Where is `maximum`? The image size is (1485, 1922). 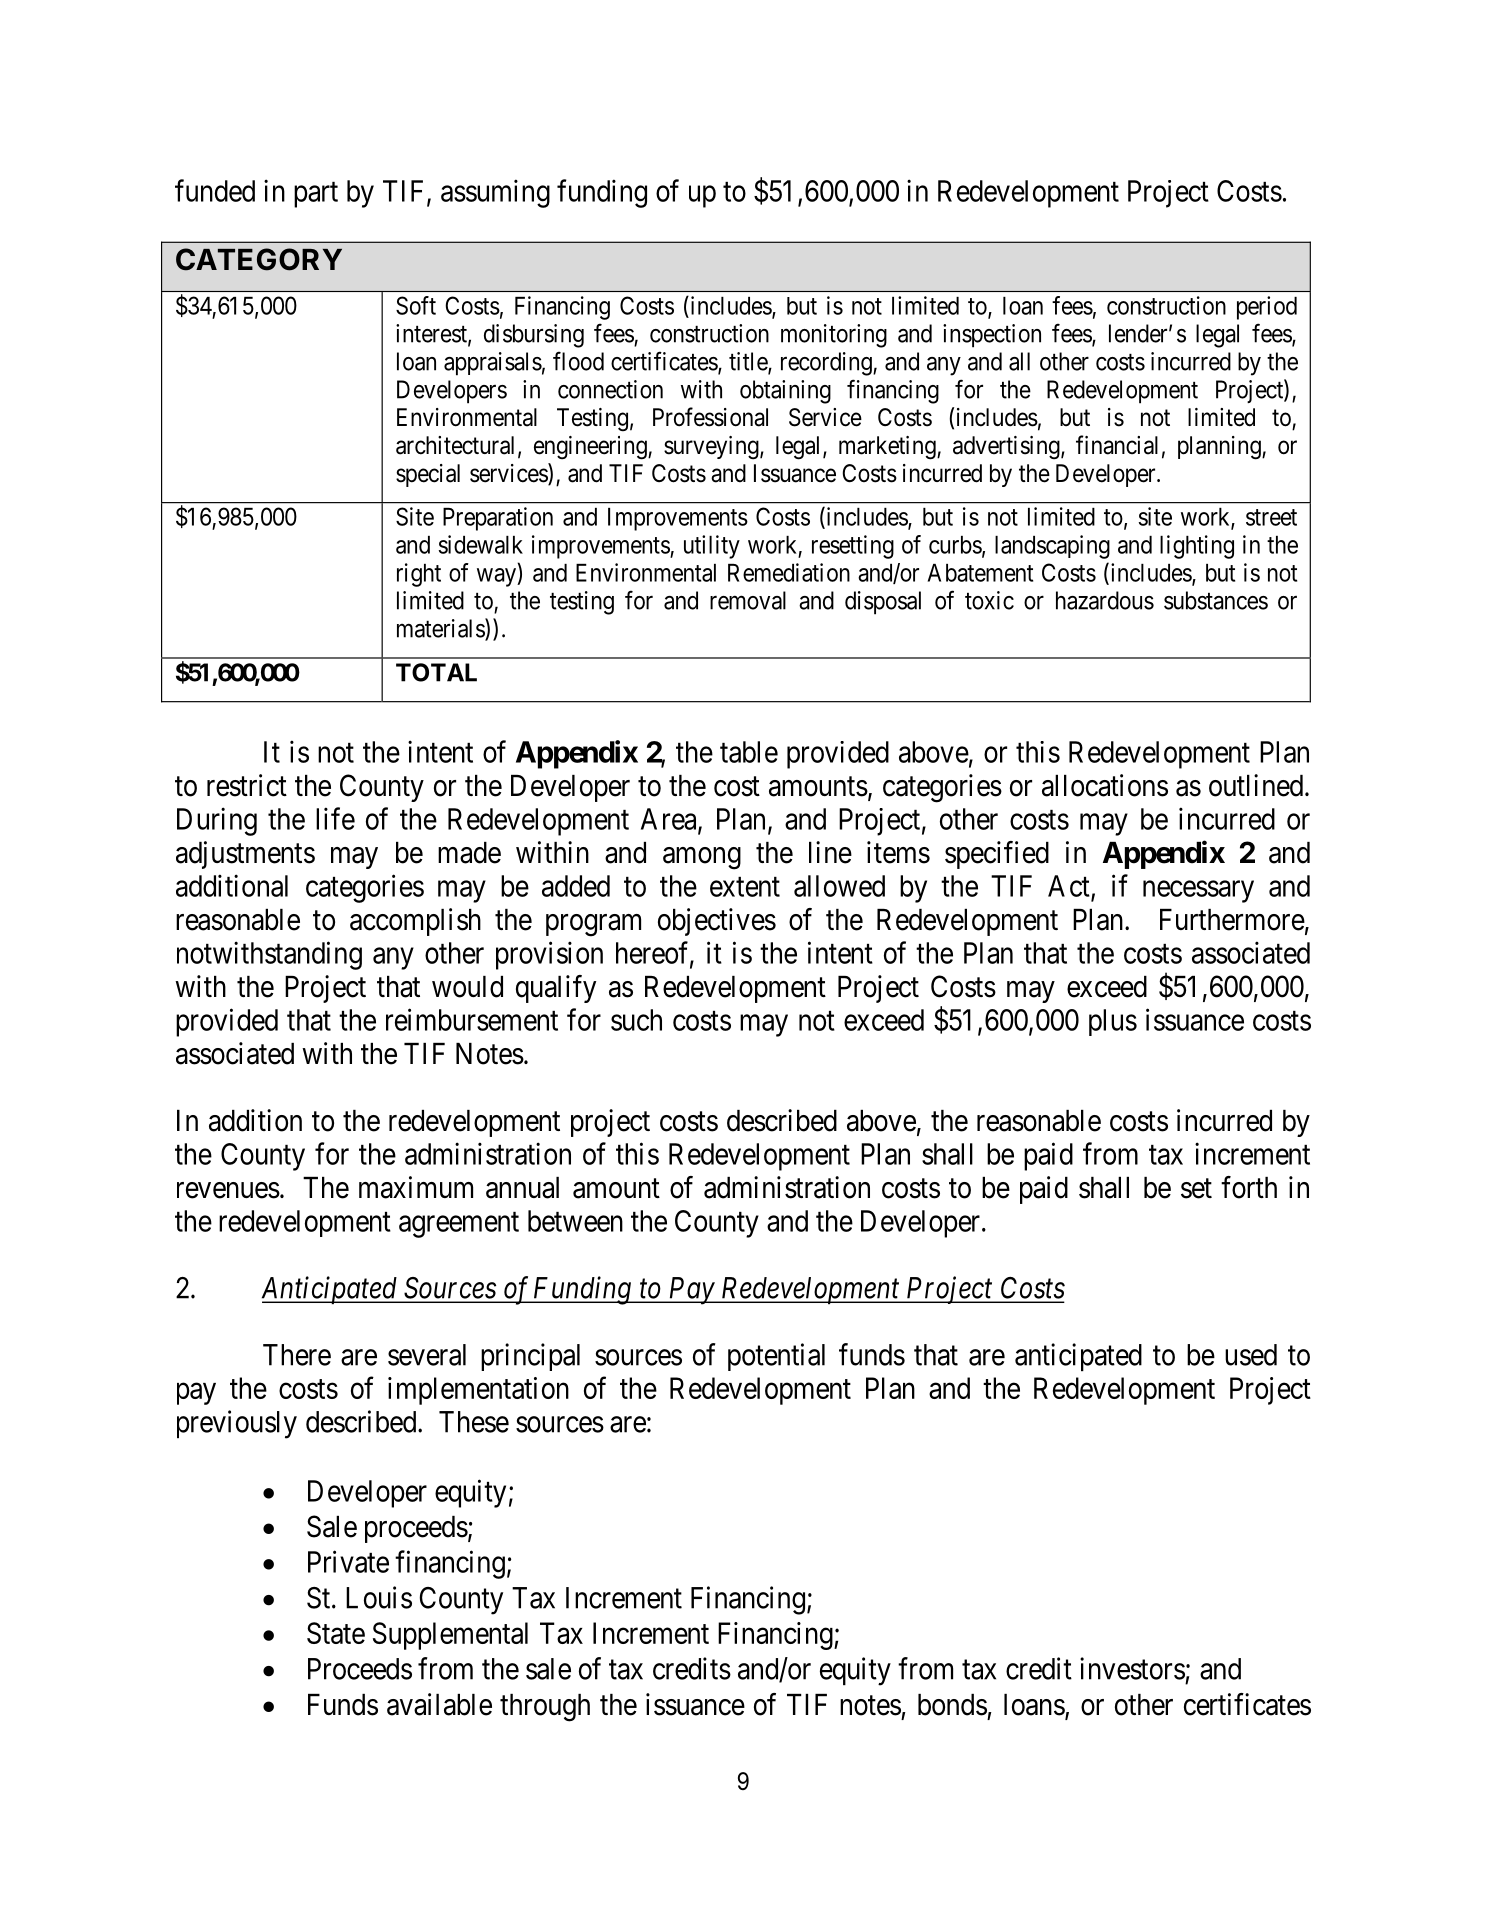
maximum is located at coordinates (416, 1187).
